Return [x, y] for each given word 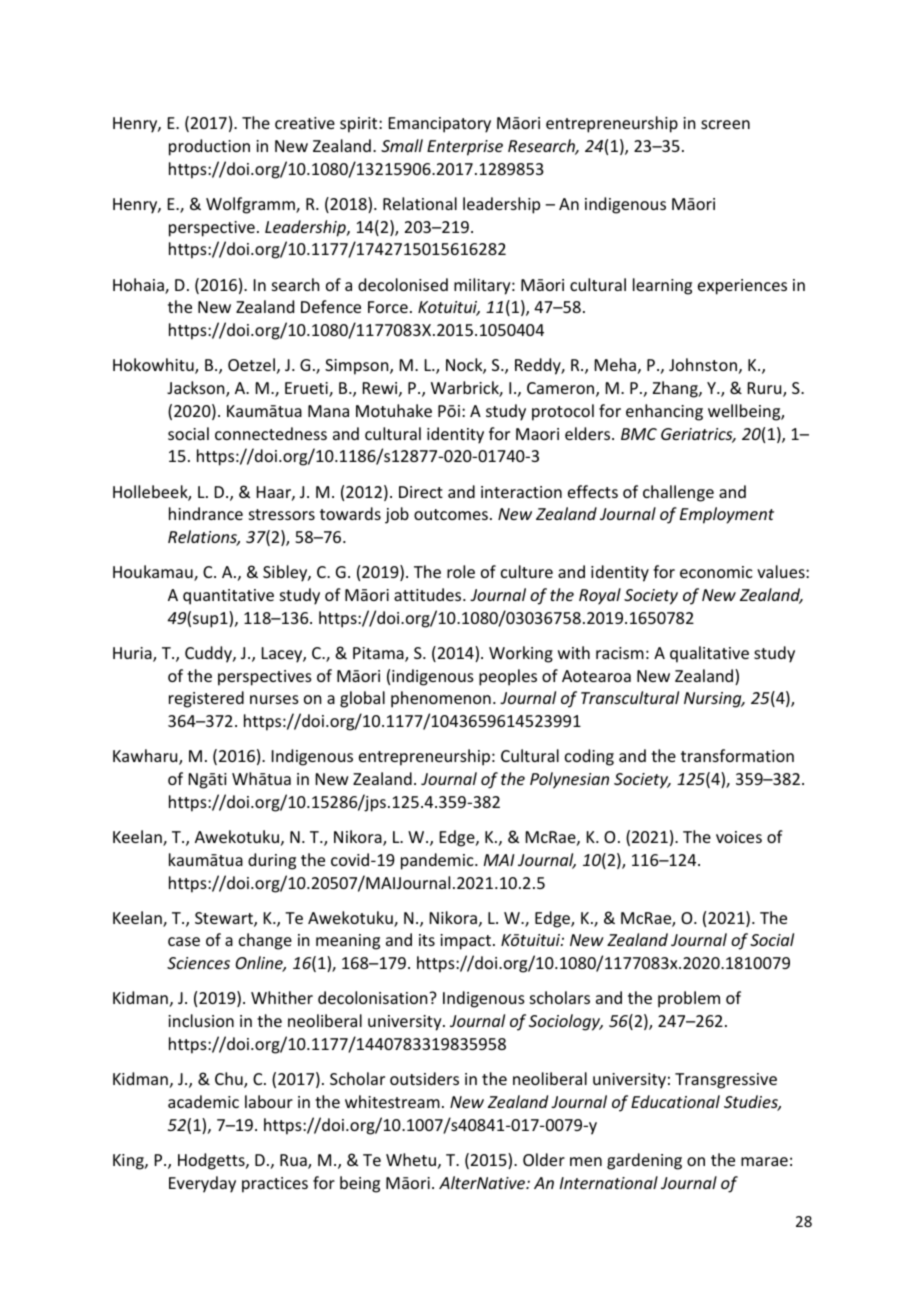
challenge [678, 493]
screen [725, 124]
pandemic [438, 861]
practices [275, 1185]
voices [739, 837]
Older [544, 1159]
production [209, 147]
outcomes [451, 514]
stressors [282, 514]
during [272, 861]
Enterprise [465, 148]
